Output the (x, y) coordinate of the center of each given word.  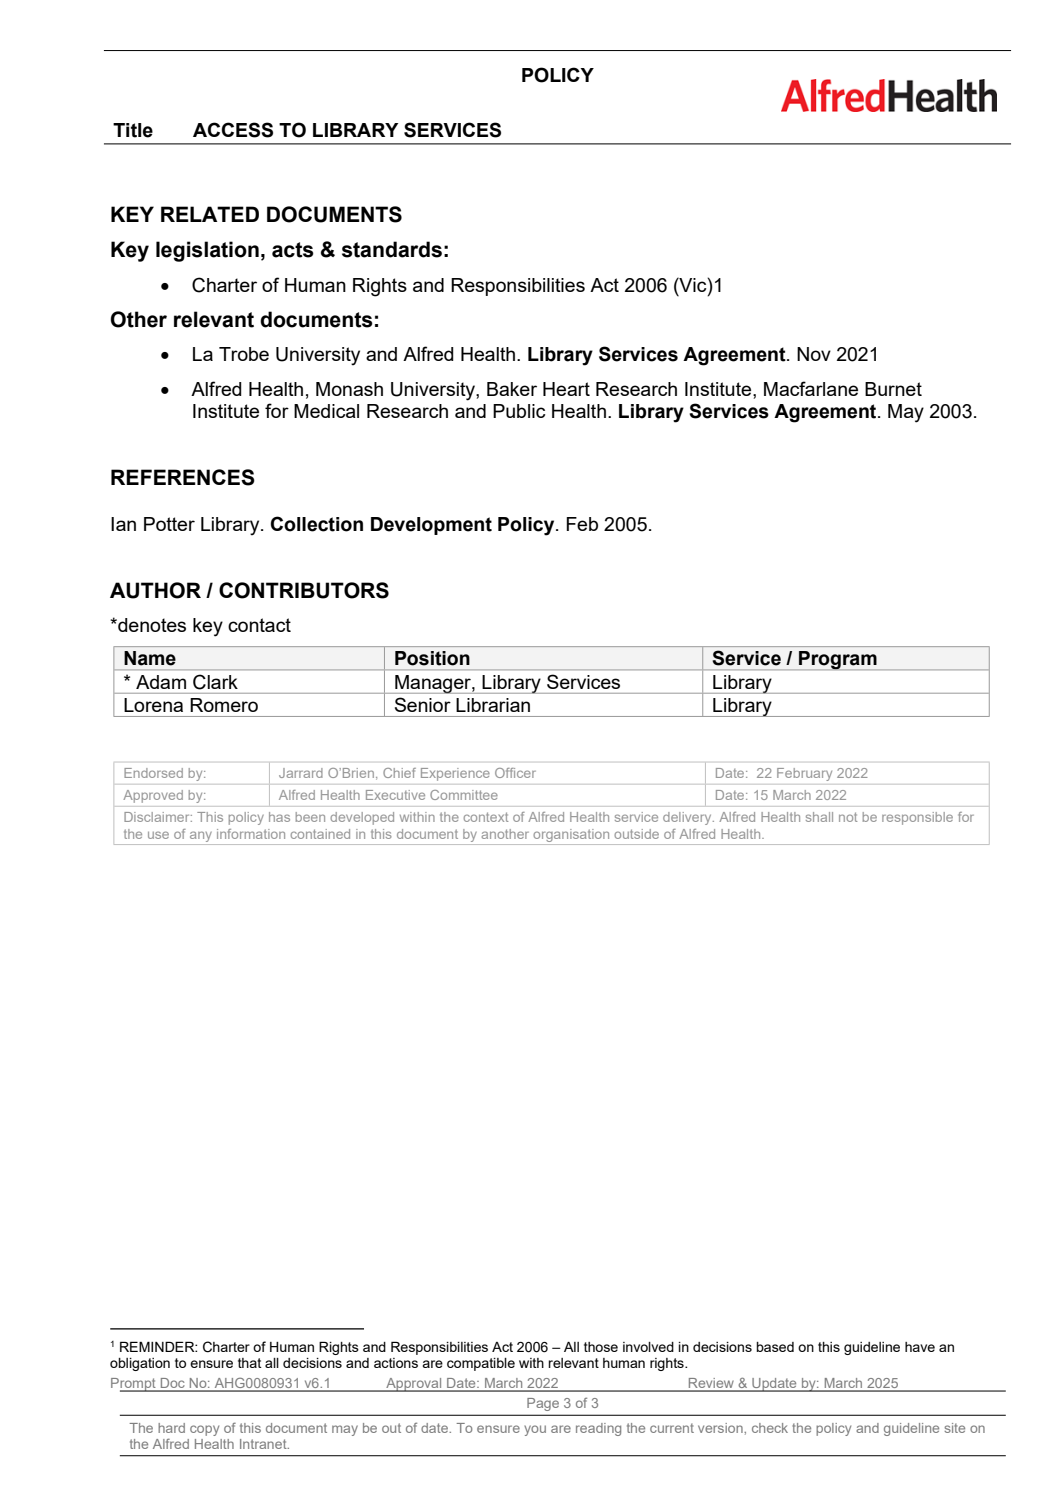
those (601, 1347)
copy (204, 1430)
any (201, 836)
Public (519, 411)
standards (392, 249)
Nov (814, 354)
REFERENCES (183, 477)
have (920, 1347)
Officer (515, 773)
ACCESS (233, 130)
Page (543, 1404)
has (279, 817)
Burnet (893, 389)
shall (819, 817)
